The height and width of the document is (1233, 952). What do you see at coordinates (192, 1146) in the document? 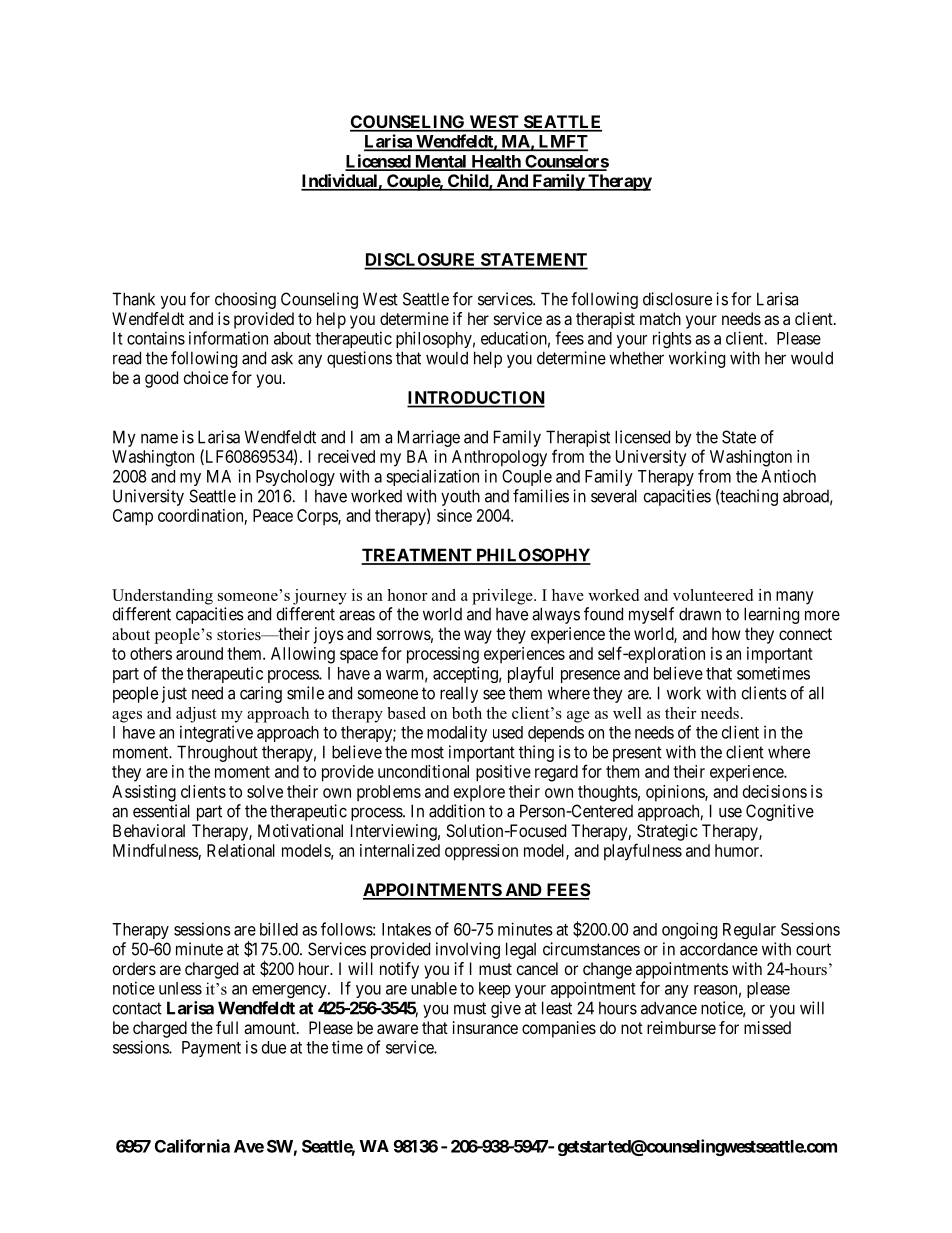
I see `California` at bounding box center [192, 1146].
